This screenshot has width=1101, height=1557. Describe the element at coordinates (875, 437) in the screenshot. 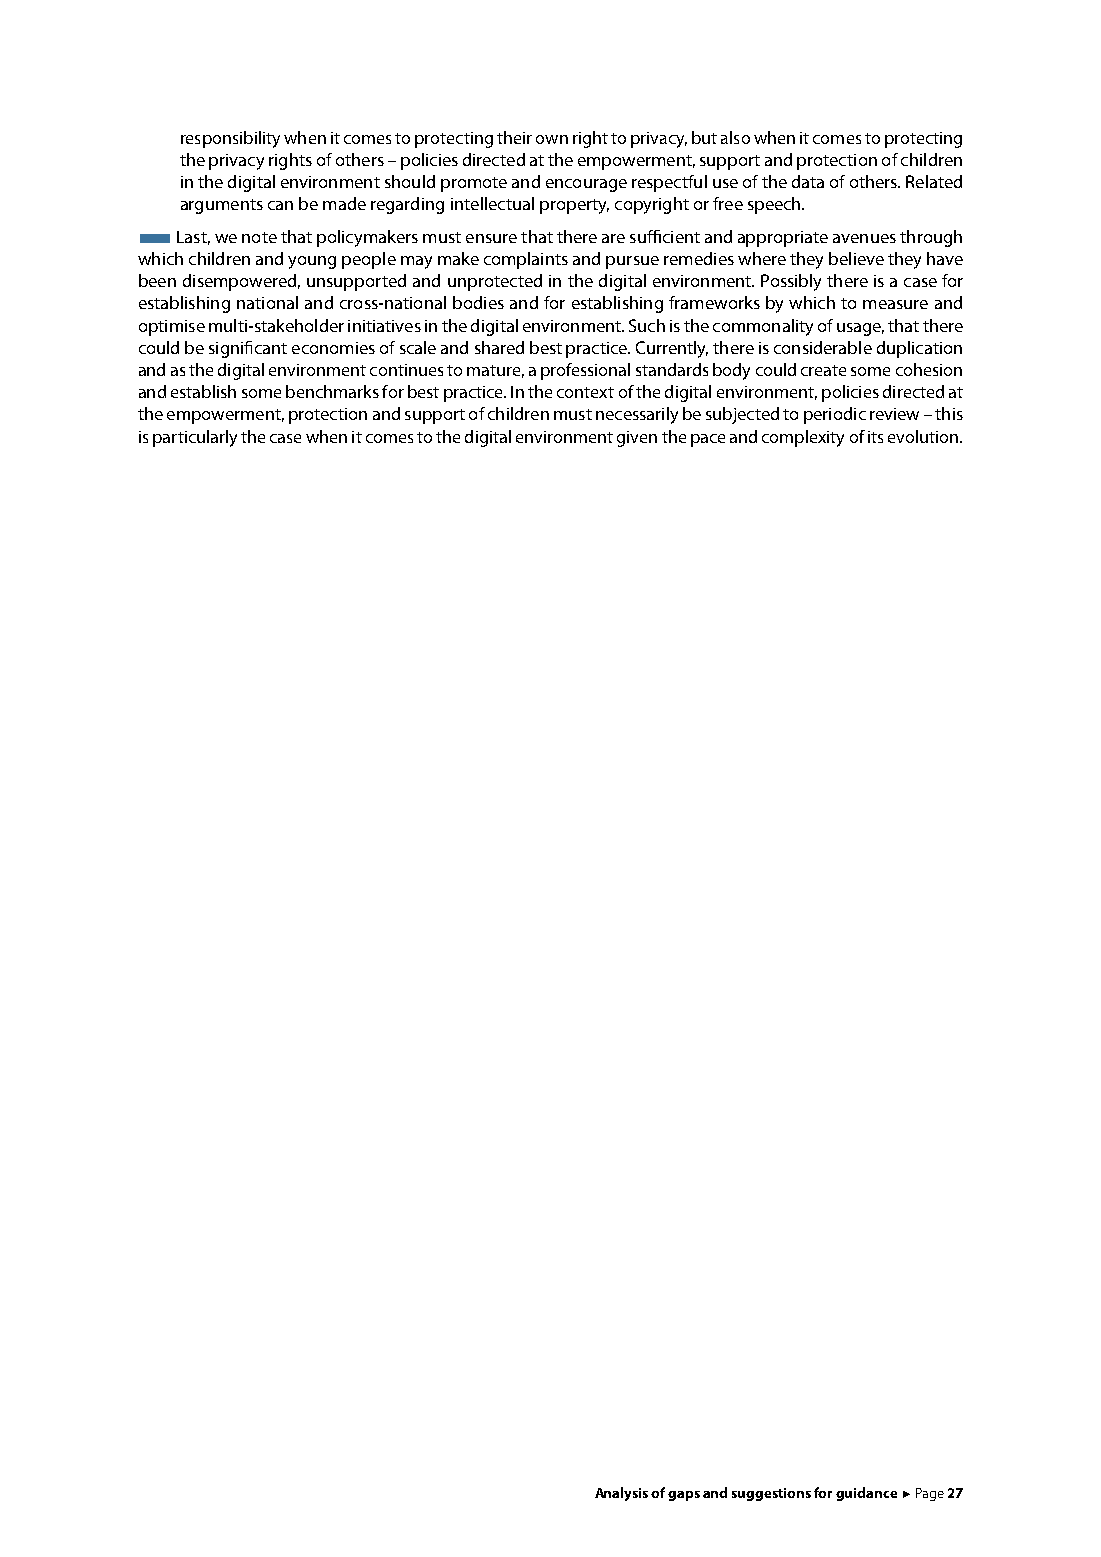

I see `its` at that location.
